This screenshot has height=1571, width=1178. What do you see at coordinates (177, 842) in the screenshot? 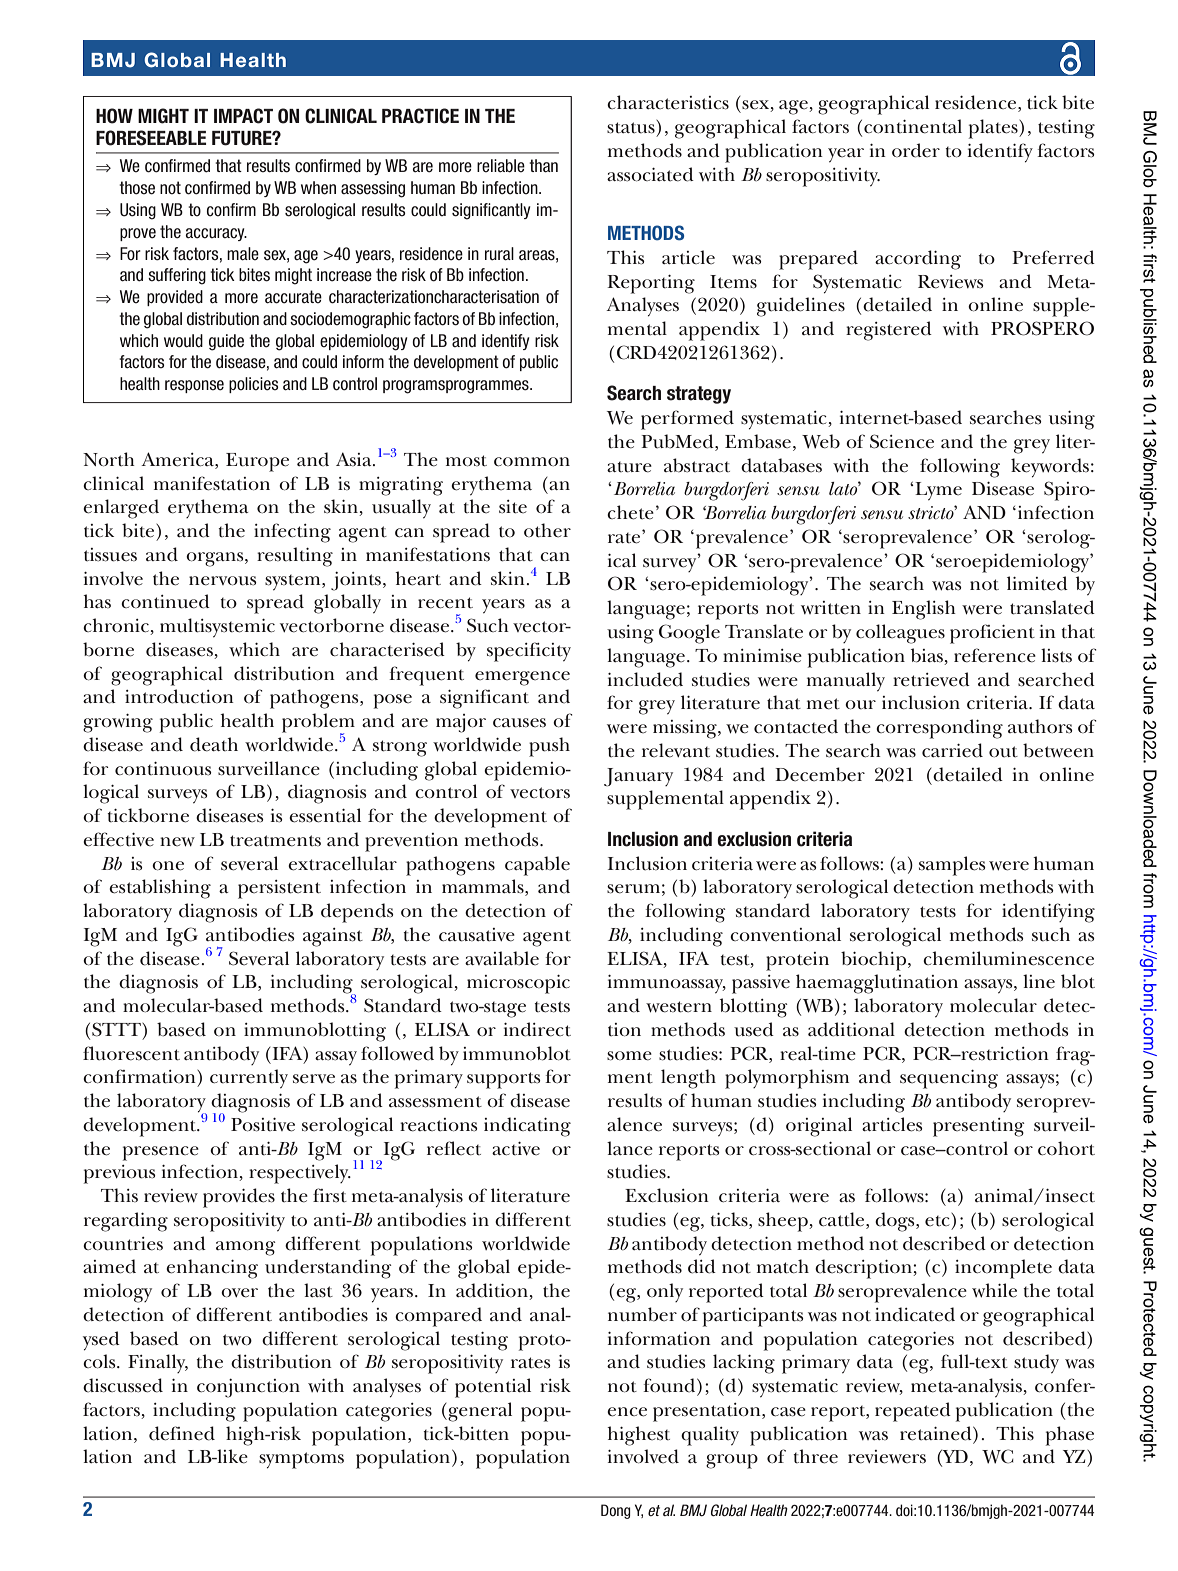
I see `new` at bounding box center [177, 842].
